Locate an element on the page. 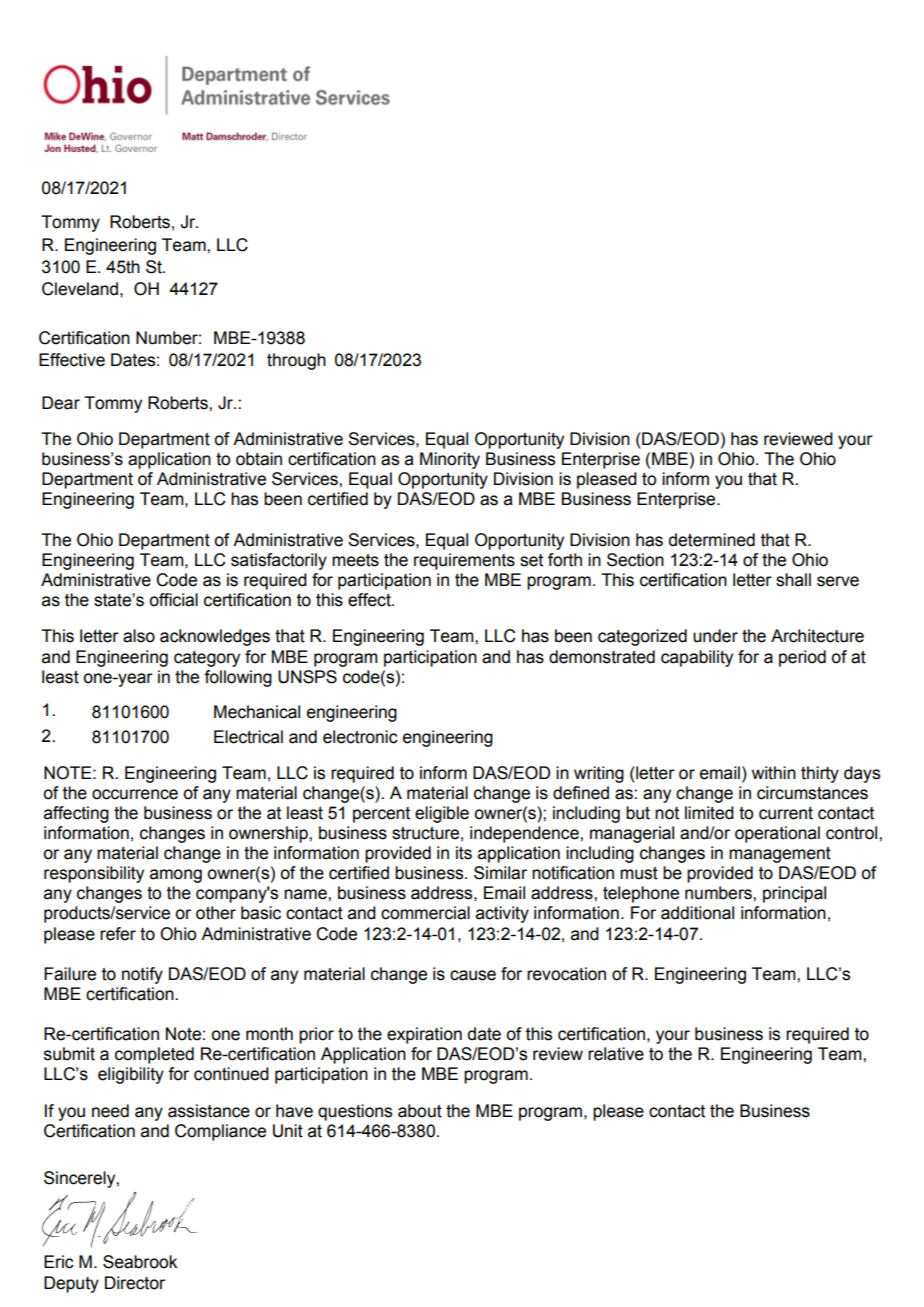 This page has width=924, height=1307. determined is located at coordinates (712, 540).
